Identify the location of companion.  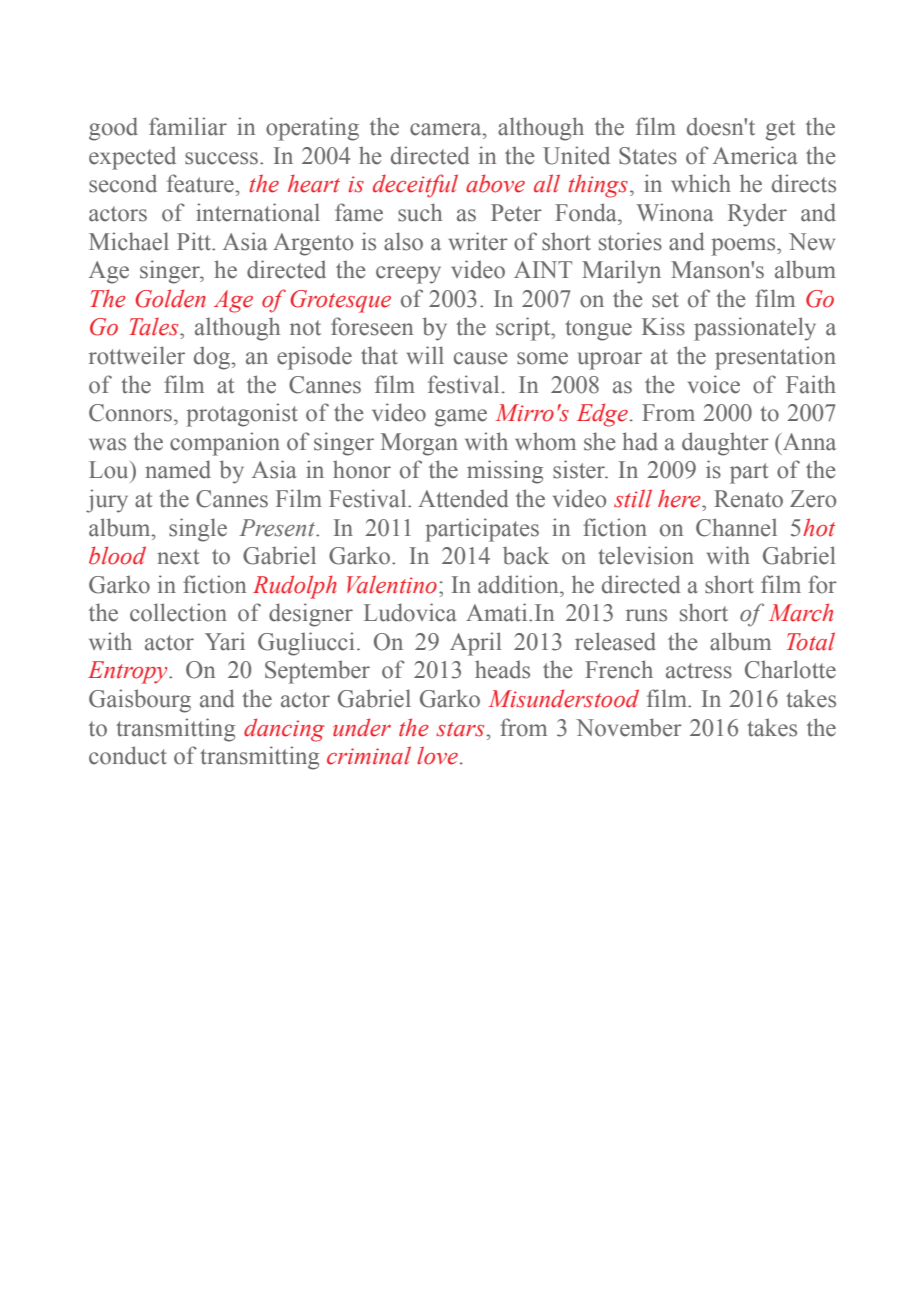
(225, 444).
